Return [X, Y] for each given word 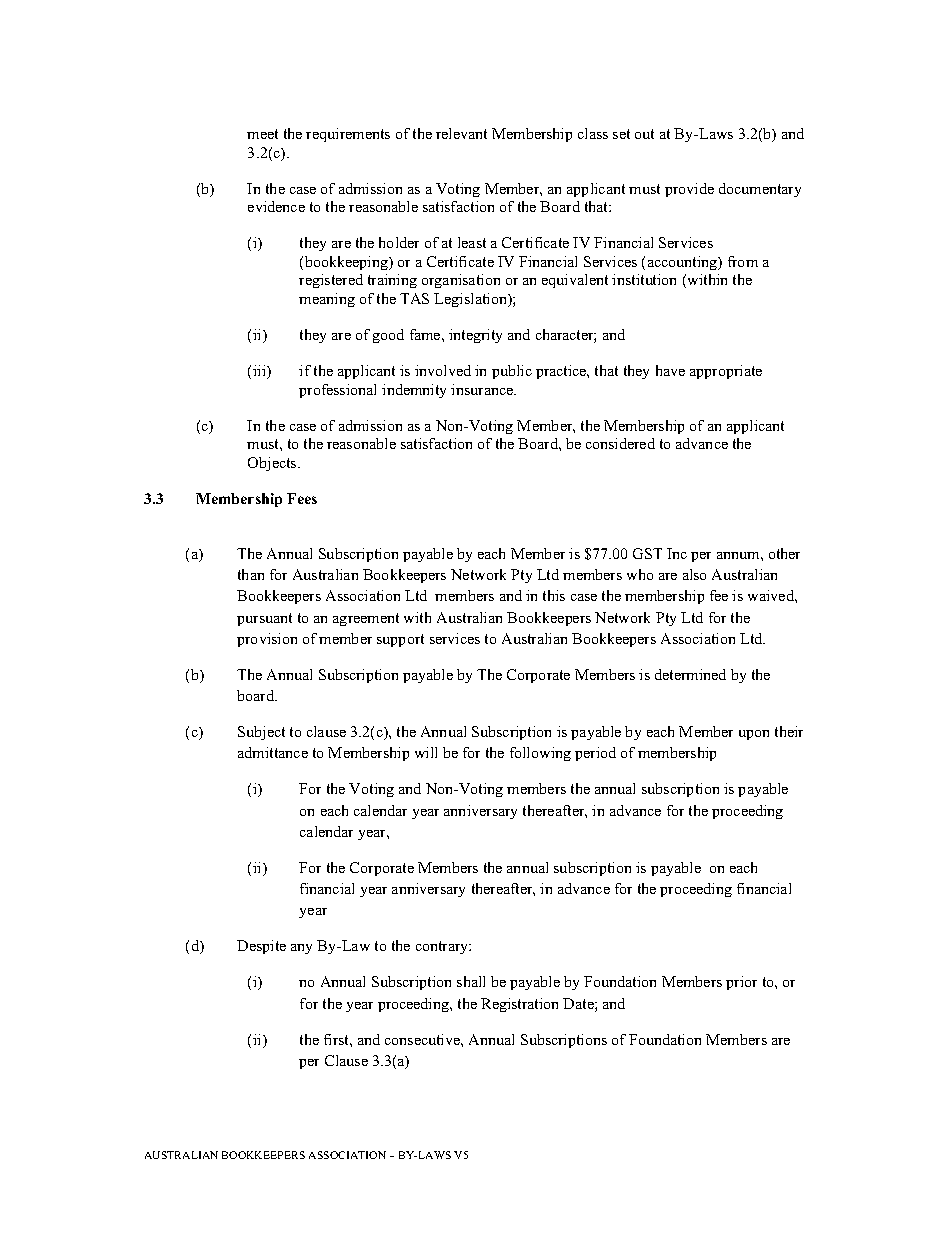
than [251, 574]
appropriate [726, 372]
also [694, 574]
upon [754, 735]
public [512, 372]
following [540, 754]
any [301, 949]
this [554, 595]
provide [689, 190]
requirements [348, 135]
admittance [273, 752]
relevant [461, 133]
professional [337, 391]
